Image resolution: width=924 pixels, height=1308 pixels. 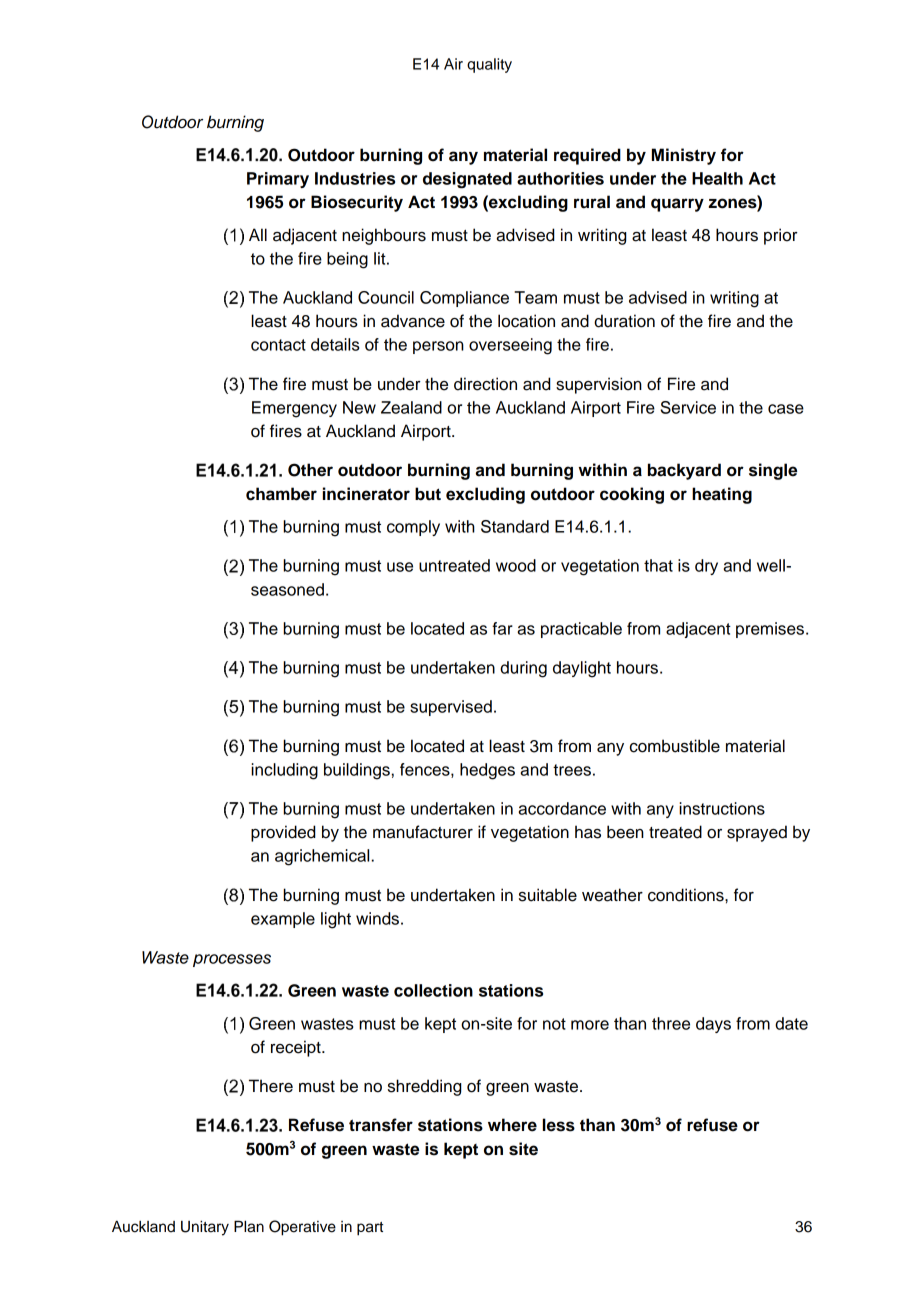 What do you see at coordinates (489, 65) in the image?
I see `quality` at bounding box center [489, 65].
